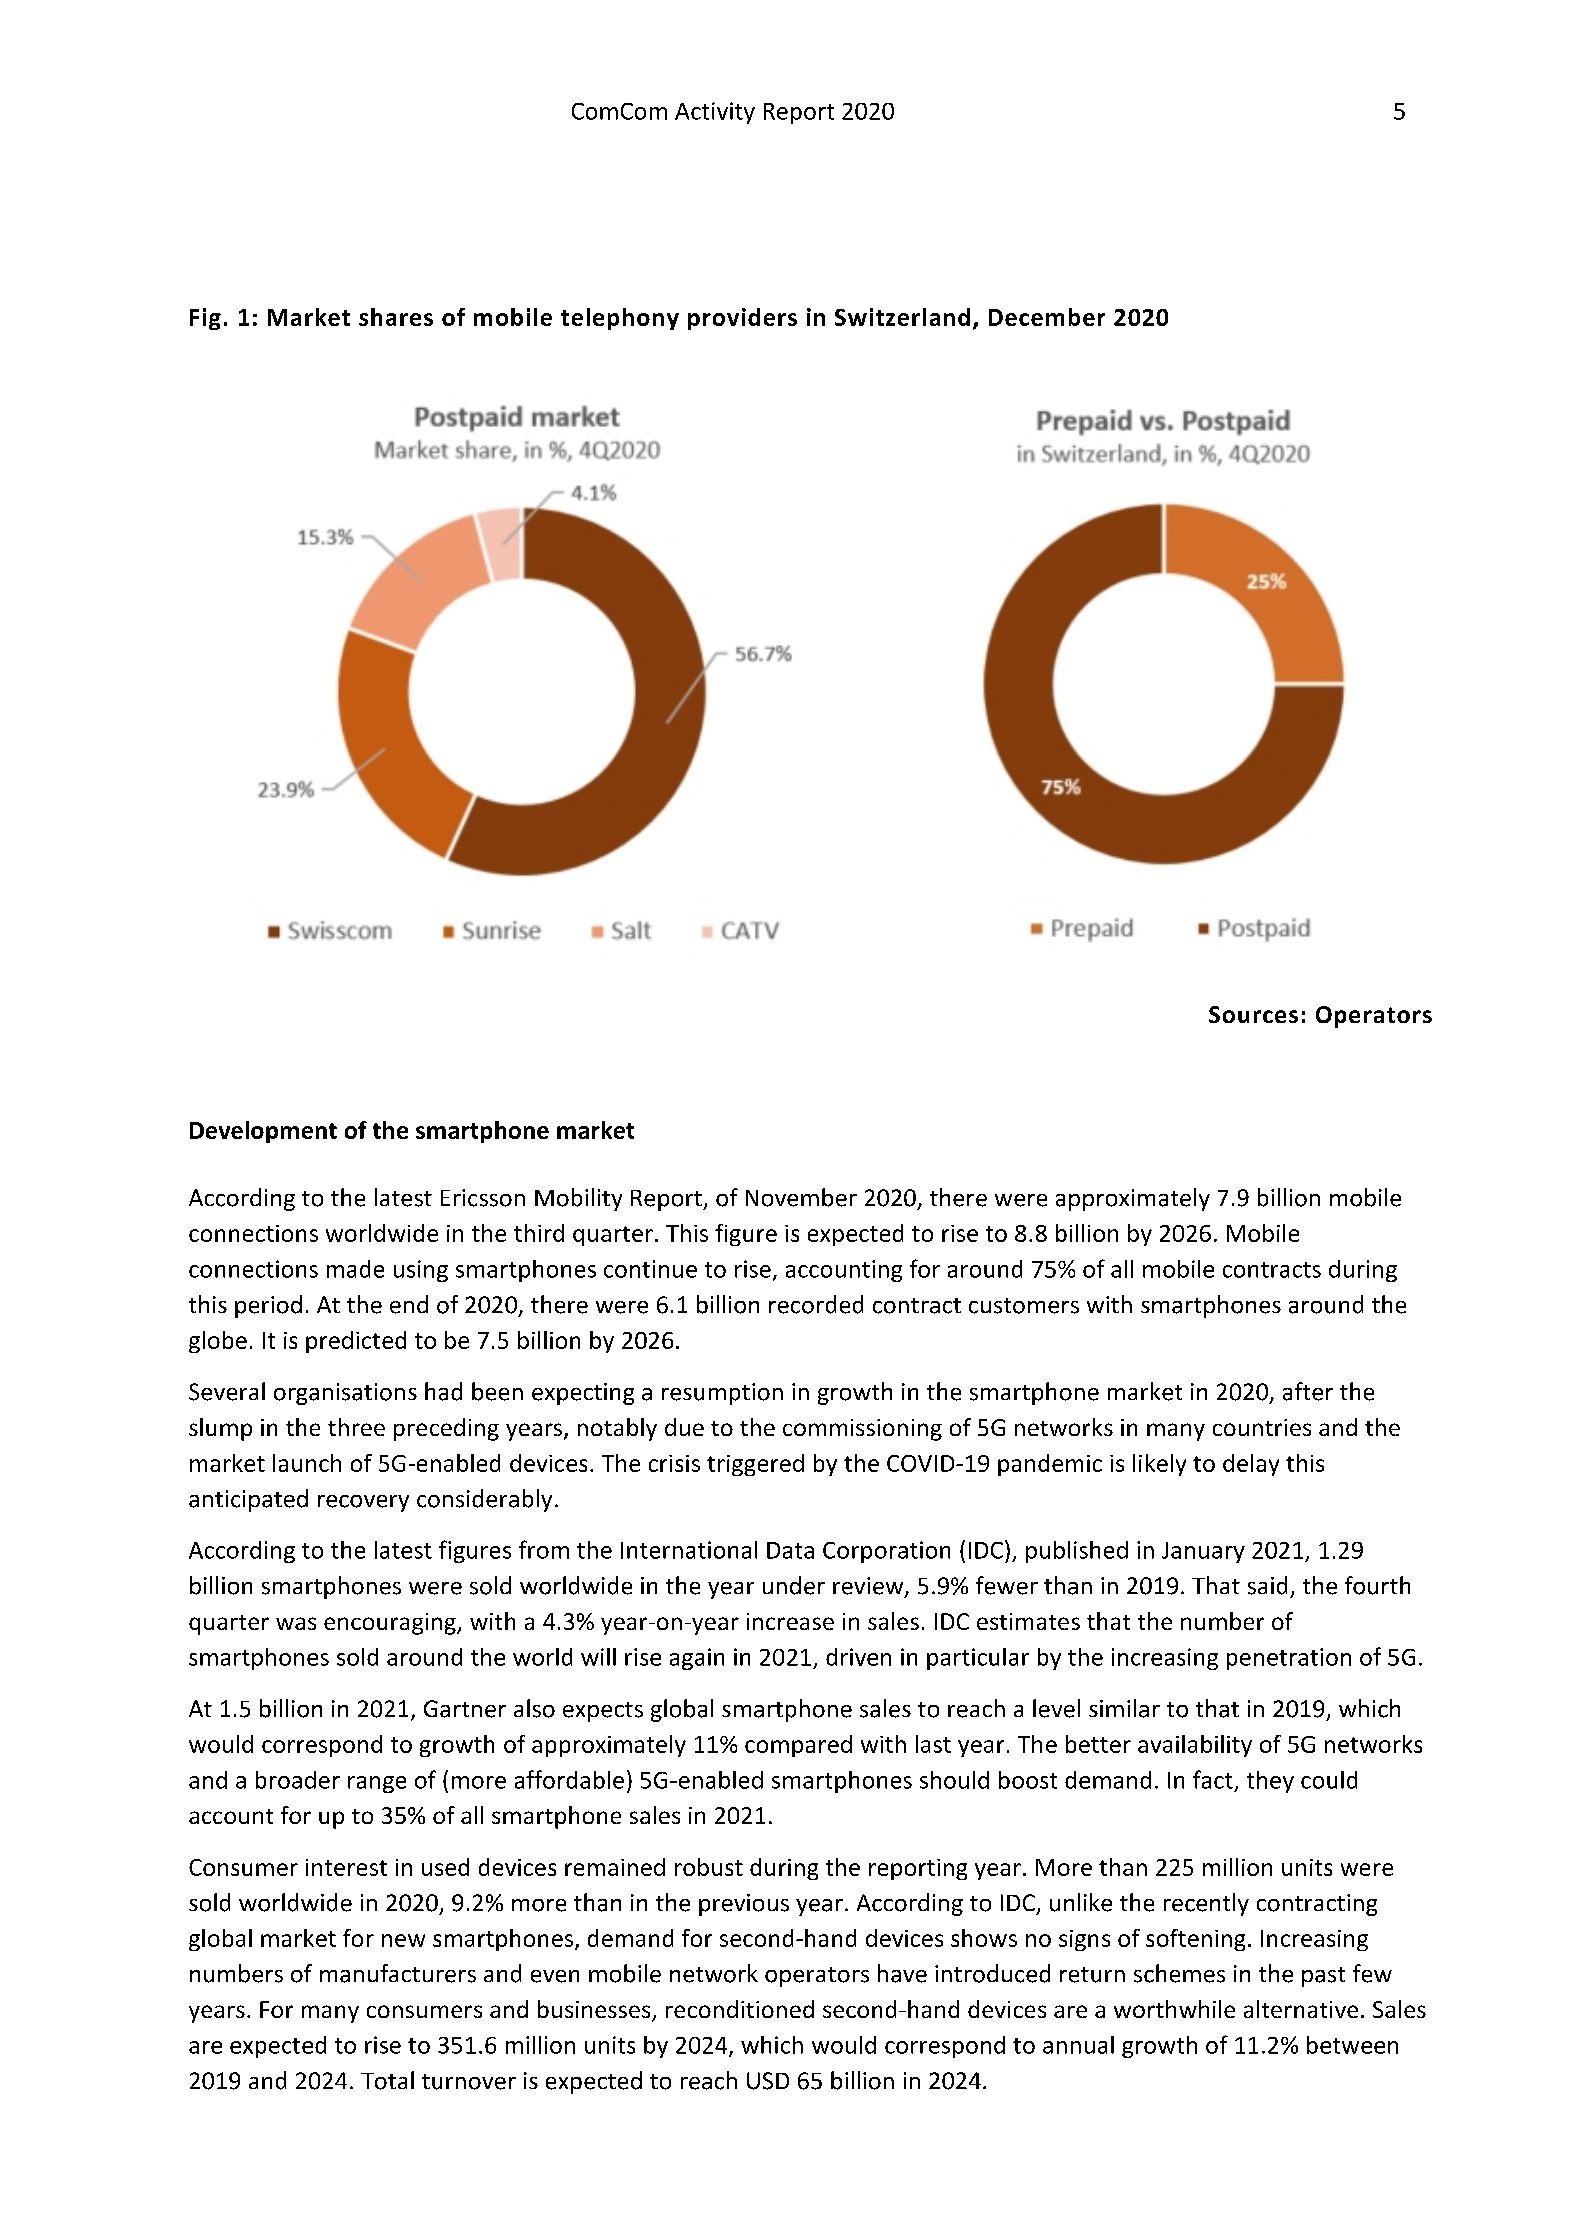 The height and width of the page is (2234, 1580). What do you see at coordinates (740, 2009) in the page?
I see `reconditioned` at bounding box center [740, 2009].
